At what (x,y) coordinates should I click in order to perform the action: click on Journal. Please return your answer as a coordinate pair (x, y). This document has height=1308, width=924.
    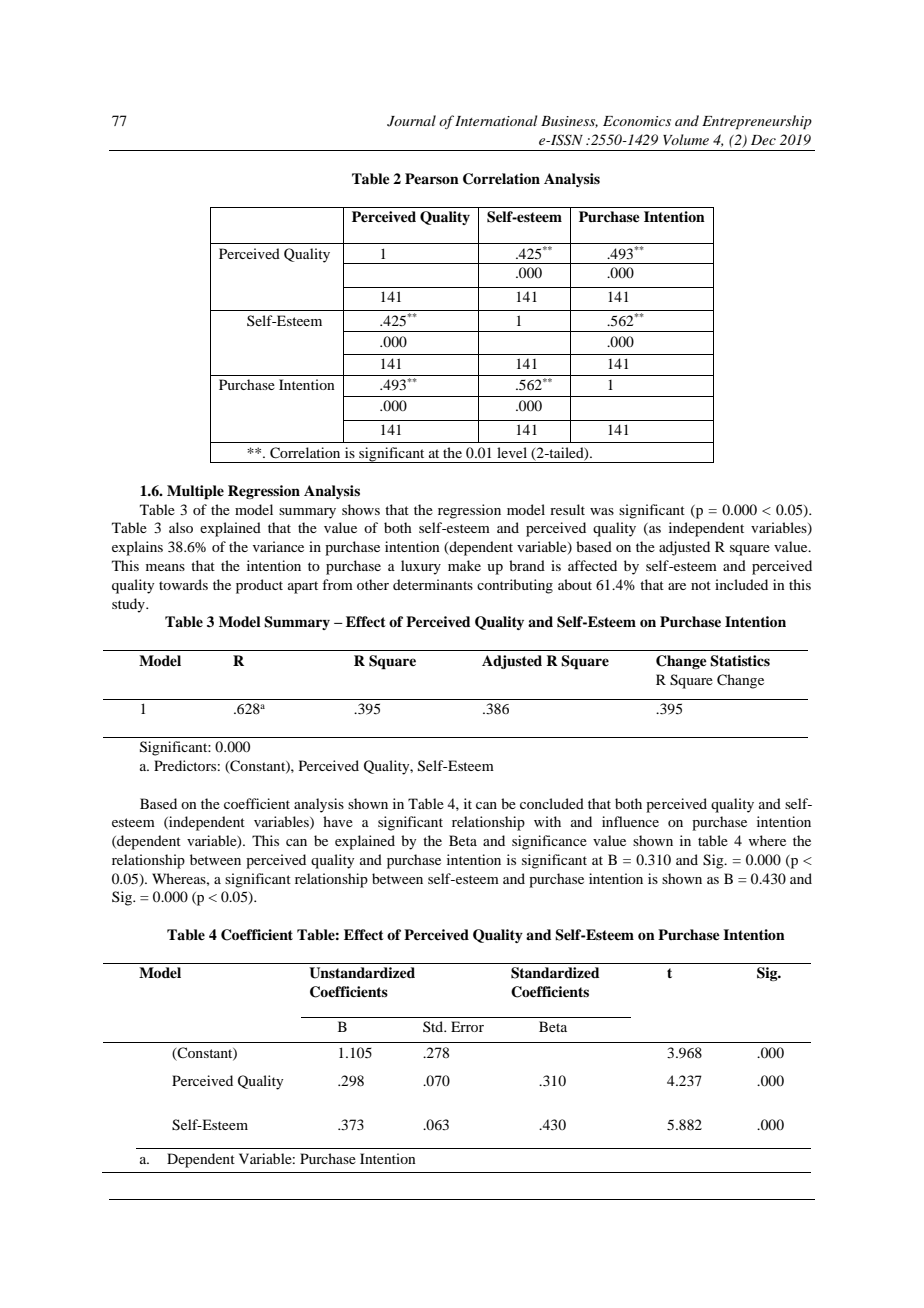
    Looking at the image, I should click on (411, 121).
